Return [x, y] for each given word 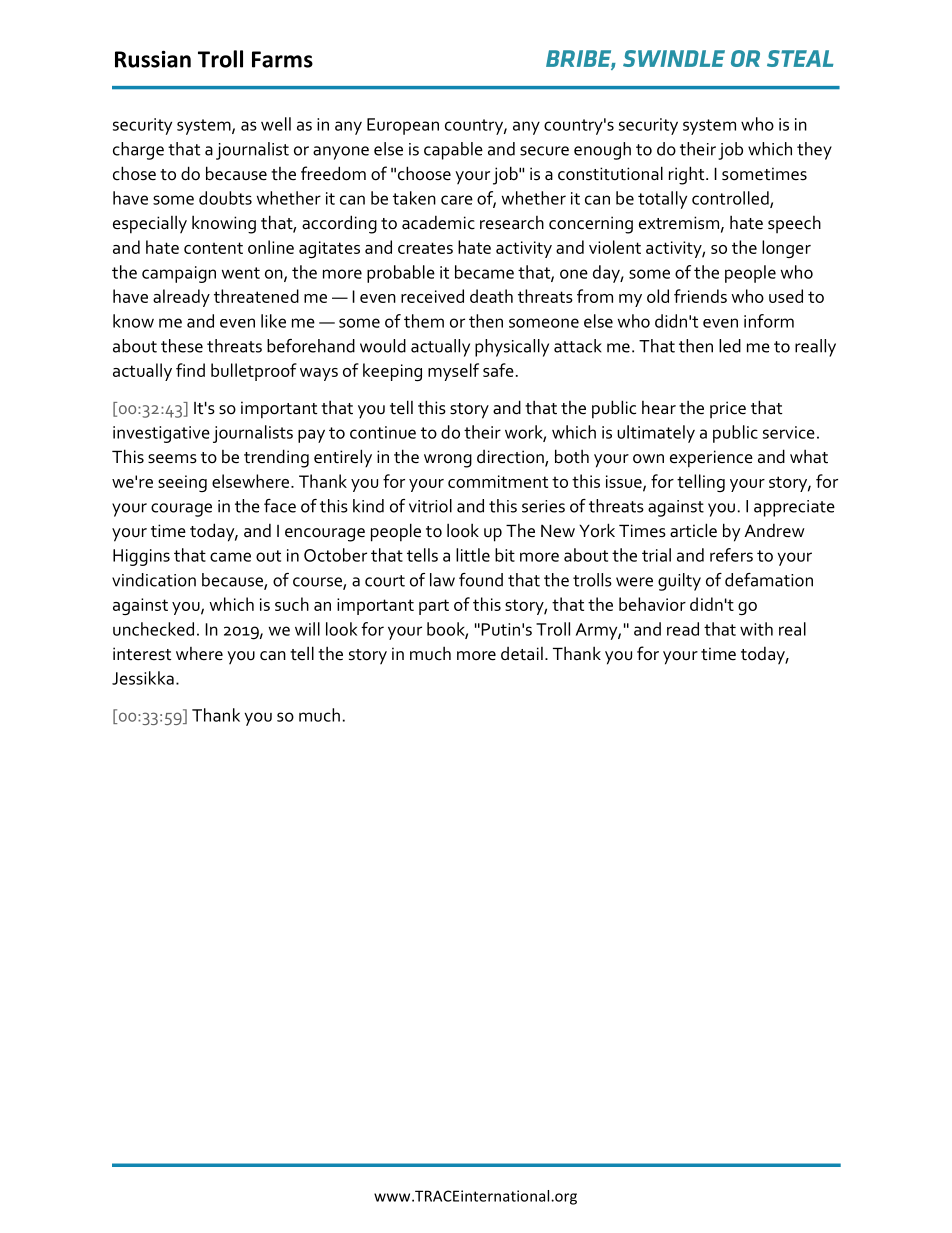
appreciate [794, 508]
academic [438, 222]
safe [498, 370]
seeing [182, 483]
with [756, 629]
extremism [679, 223]
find [190, 370]
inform [769, 321]
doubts [225, 198]
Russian [153, 59]
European [403, 126]
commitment [498, 481]
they [814, 151]
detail [522, 654]
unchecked [153, 629]
